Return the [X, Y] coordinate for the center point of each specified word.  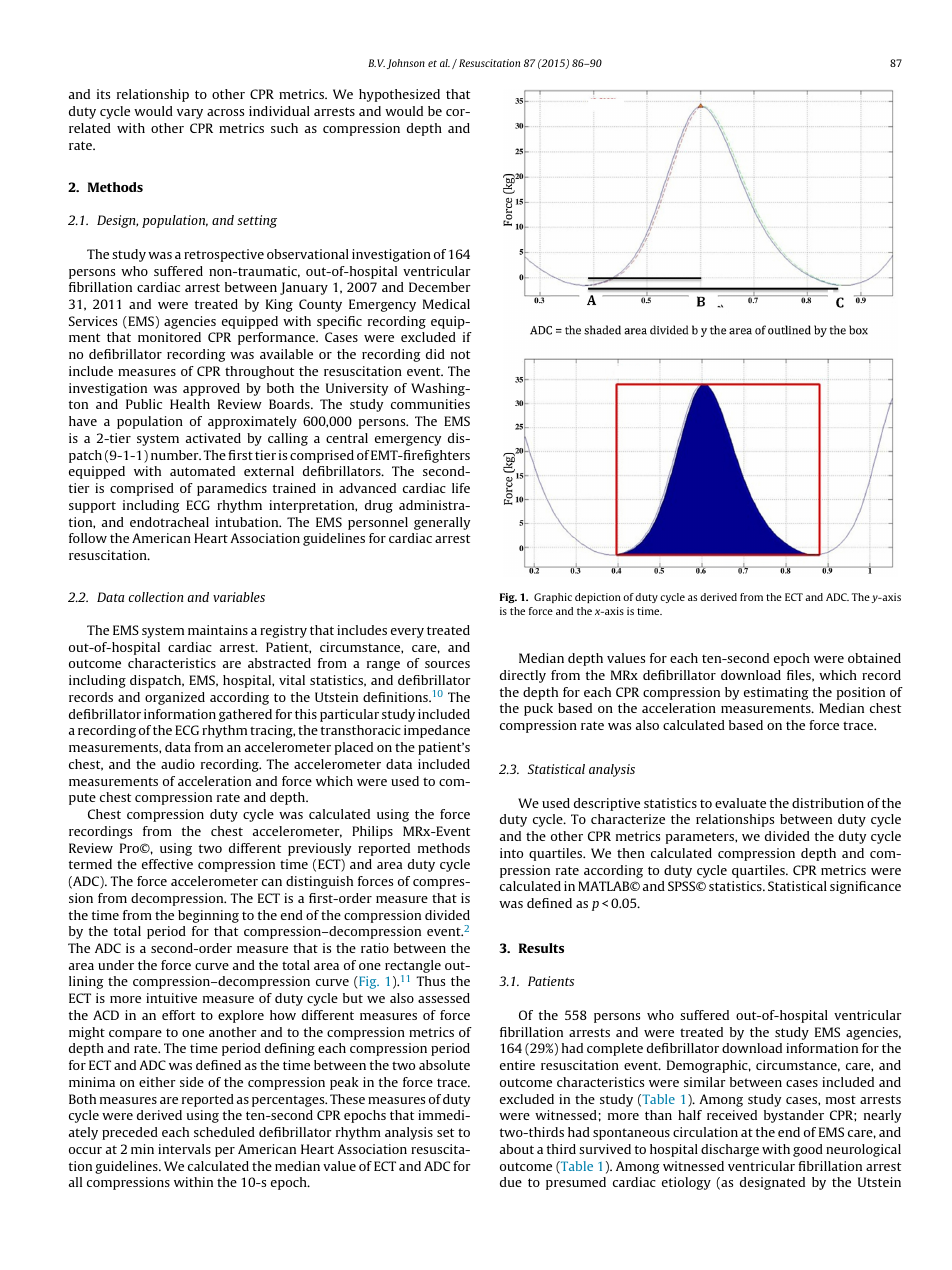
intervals [184, 1149]
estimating [776, 693]
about [517, 1149]
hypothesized [399, 95]
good [808, 1150]
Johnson [406, 64]
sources [447, 664]
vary [190, 114]
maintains [218, 630]
